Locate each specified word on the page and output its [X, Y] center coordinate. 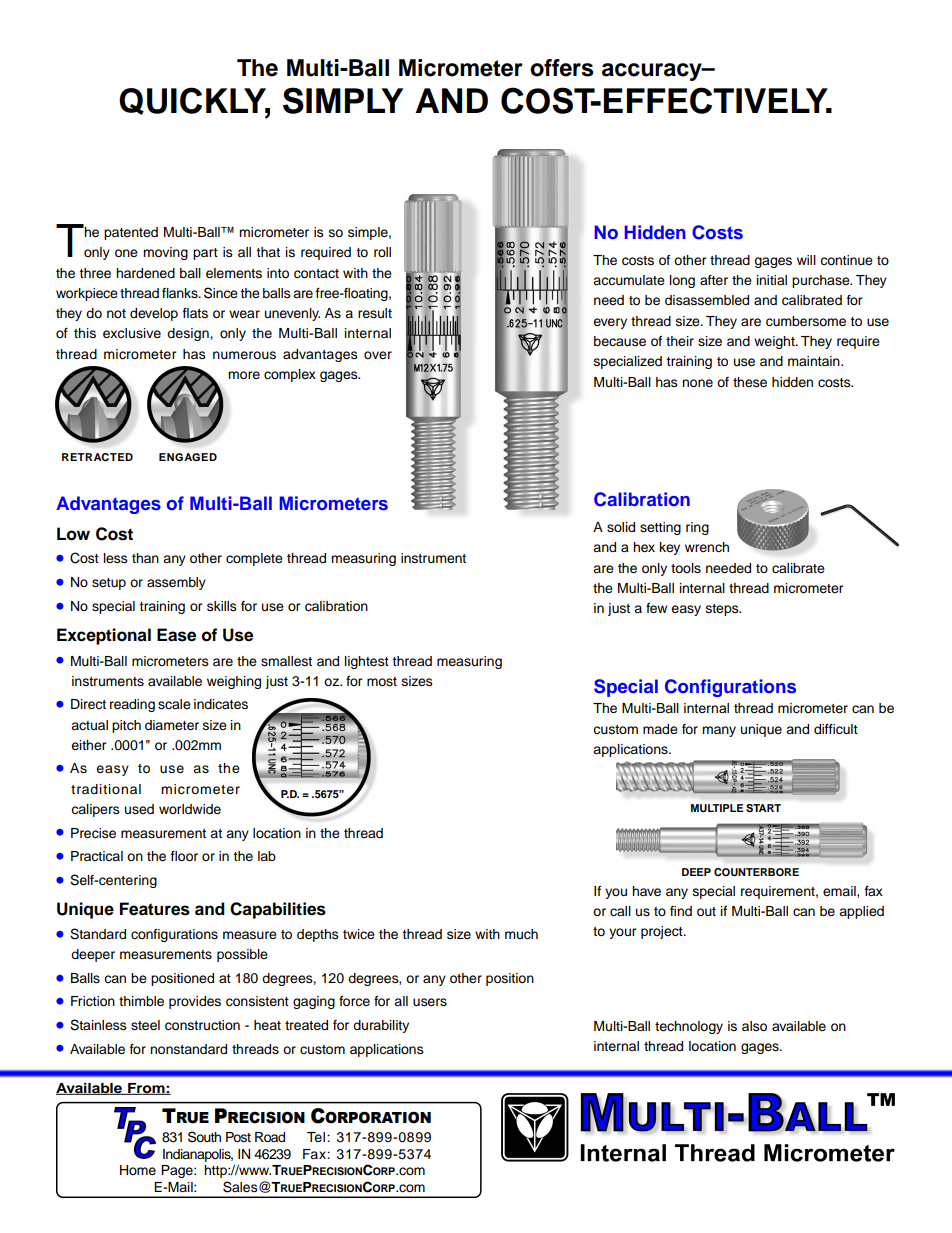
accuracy [653, 72]
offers [562, 68]
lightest [367, 662]
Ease [176, 635]
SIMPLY [343, 100]
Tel [317, 1137]
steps [723, 610]
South [204, 1137]
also [754, 1026]
